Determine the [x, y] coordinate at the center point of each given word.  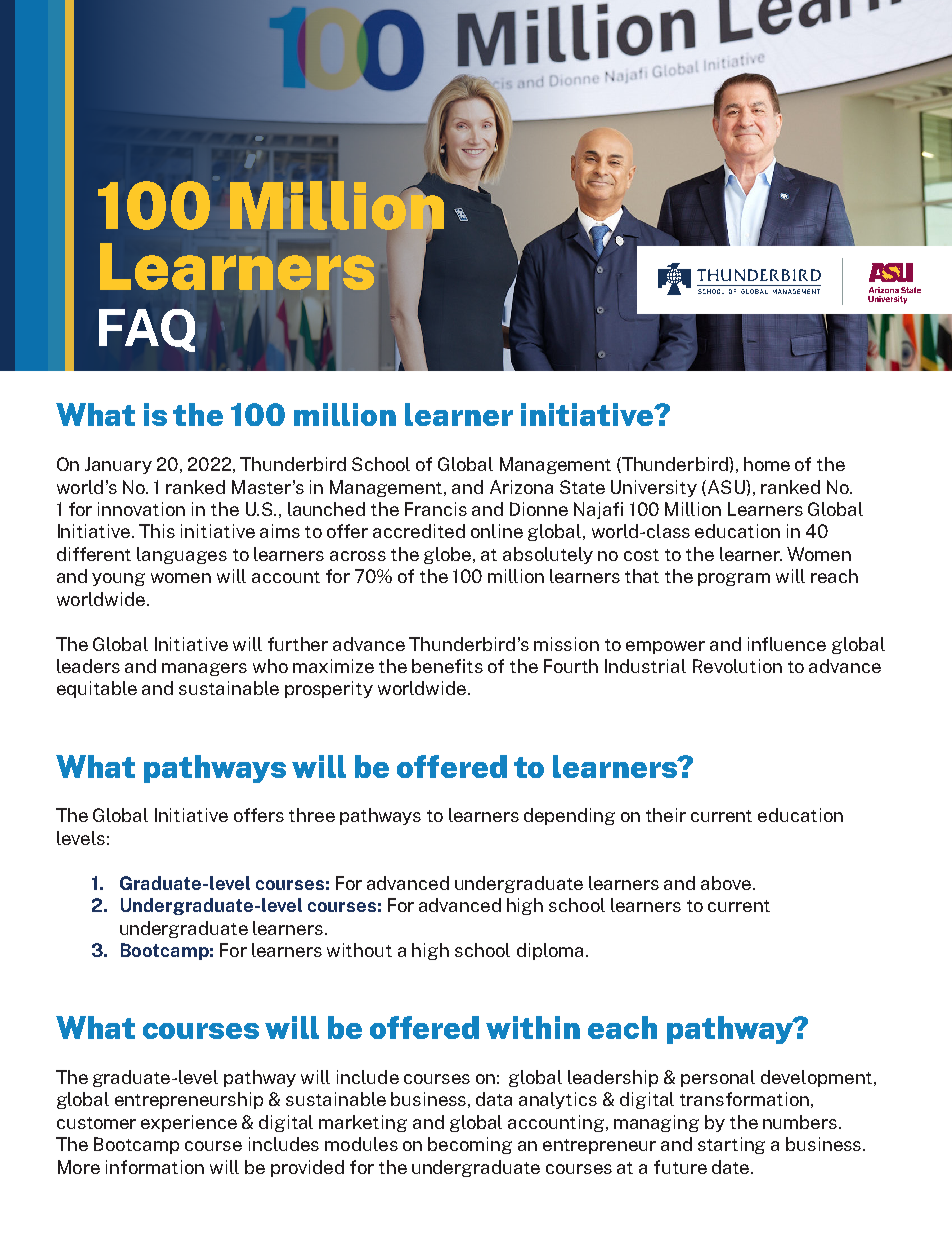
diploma [550, 951]
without [359, 950]
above [726, 883]
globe [449, 555]
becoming [470, 1145]
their [666, 815]
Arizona [521, 487]
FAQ [147, 330]
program [734, 579]
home [767, 464]
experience [189, 1123]
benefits [447, 666]
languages [182, 555]
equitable [97, 689]
